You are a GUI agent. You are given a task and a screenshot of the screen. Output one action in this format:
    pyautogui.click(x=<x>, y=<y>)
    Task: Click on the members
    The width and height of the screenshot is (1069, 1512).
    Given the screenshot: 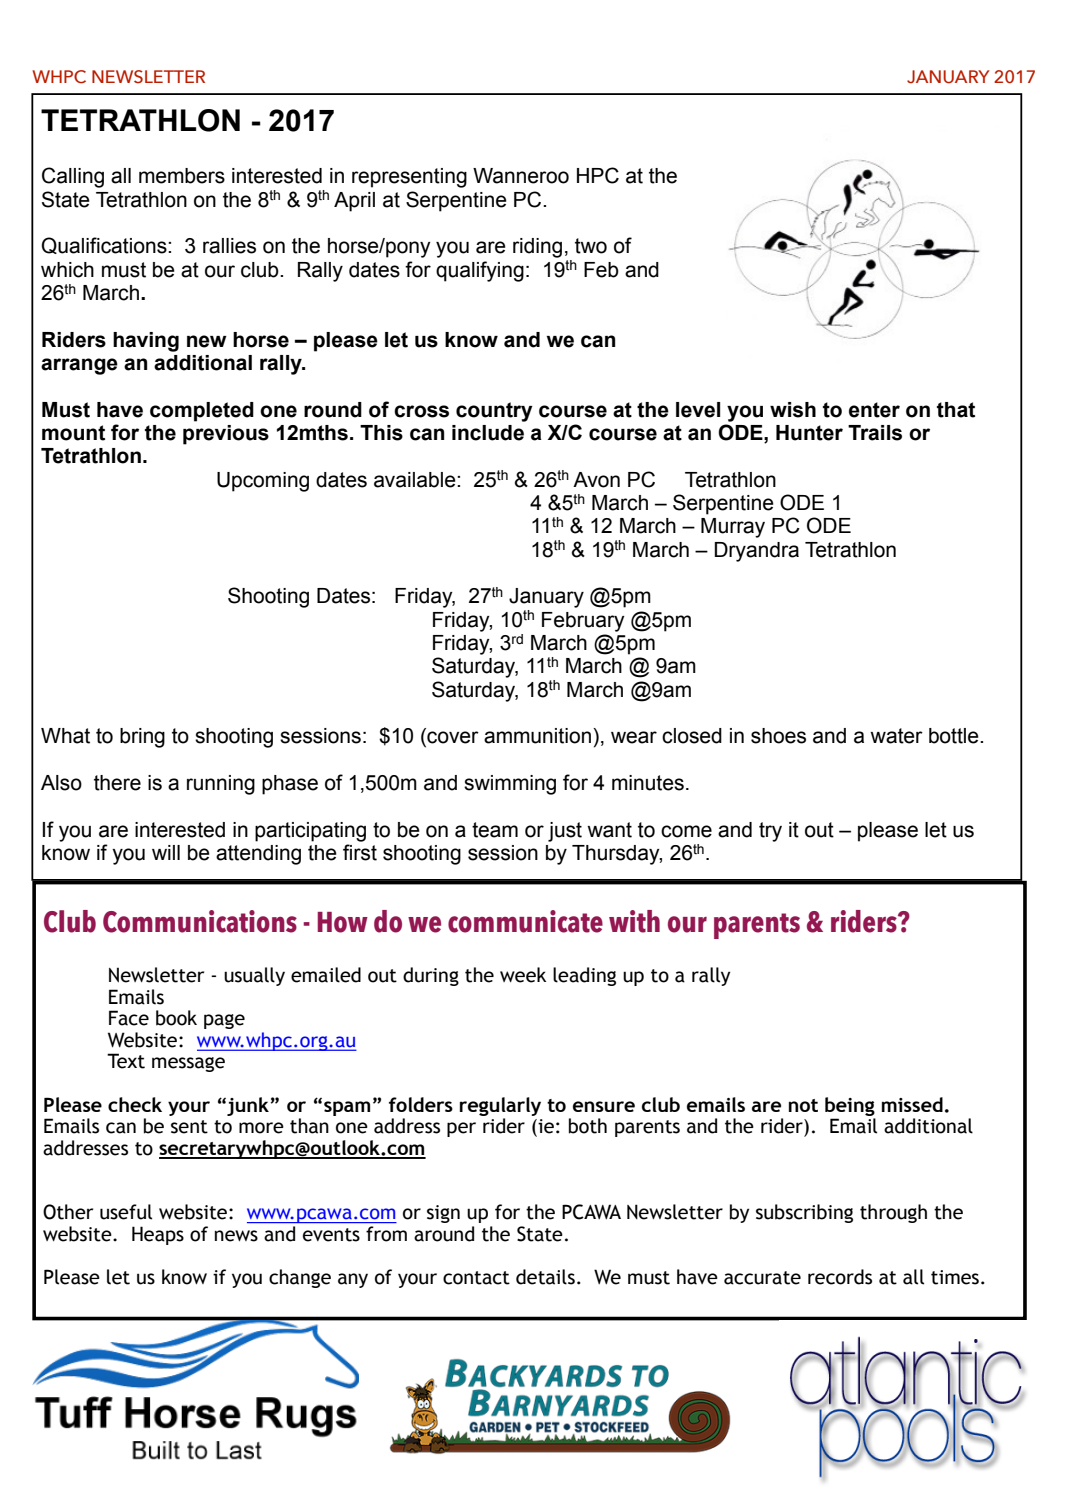 What is the action you would take?
    pyautogui.click(x=182, y=176)
